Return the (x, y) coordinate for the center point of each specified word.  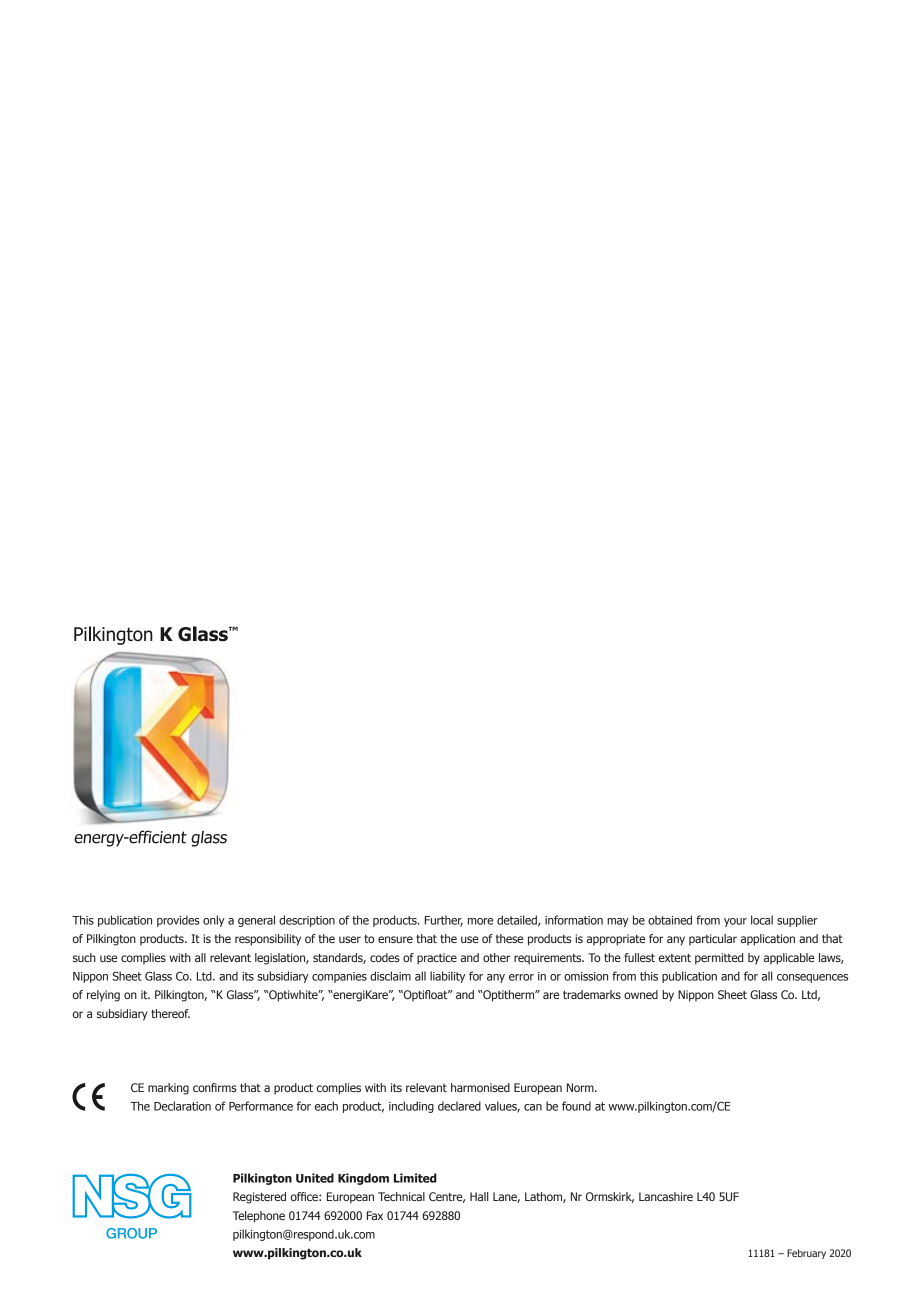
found (576, 1106)
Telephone (259, 1217)
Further (444, 921)
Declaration (182, 1106)
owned (641, 994)
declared (459, 1106)
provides (178, 921)
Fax (375, 1215)
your (735, 922)
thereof (170, 1013)
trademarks (592, 994)
